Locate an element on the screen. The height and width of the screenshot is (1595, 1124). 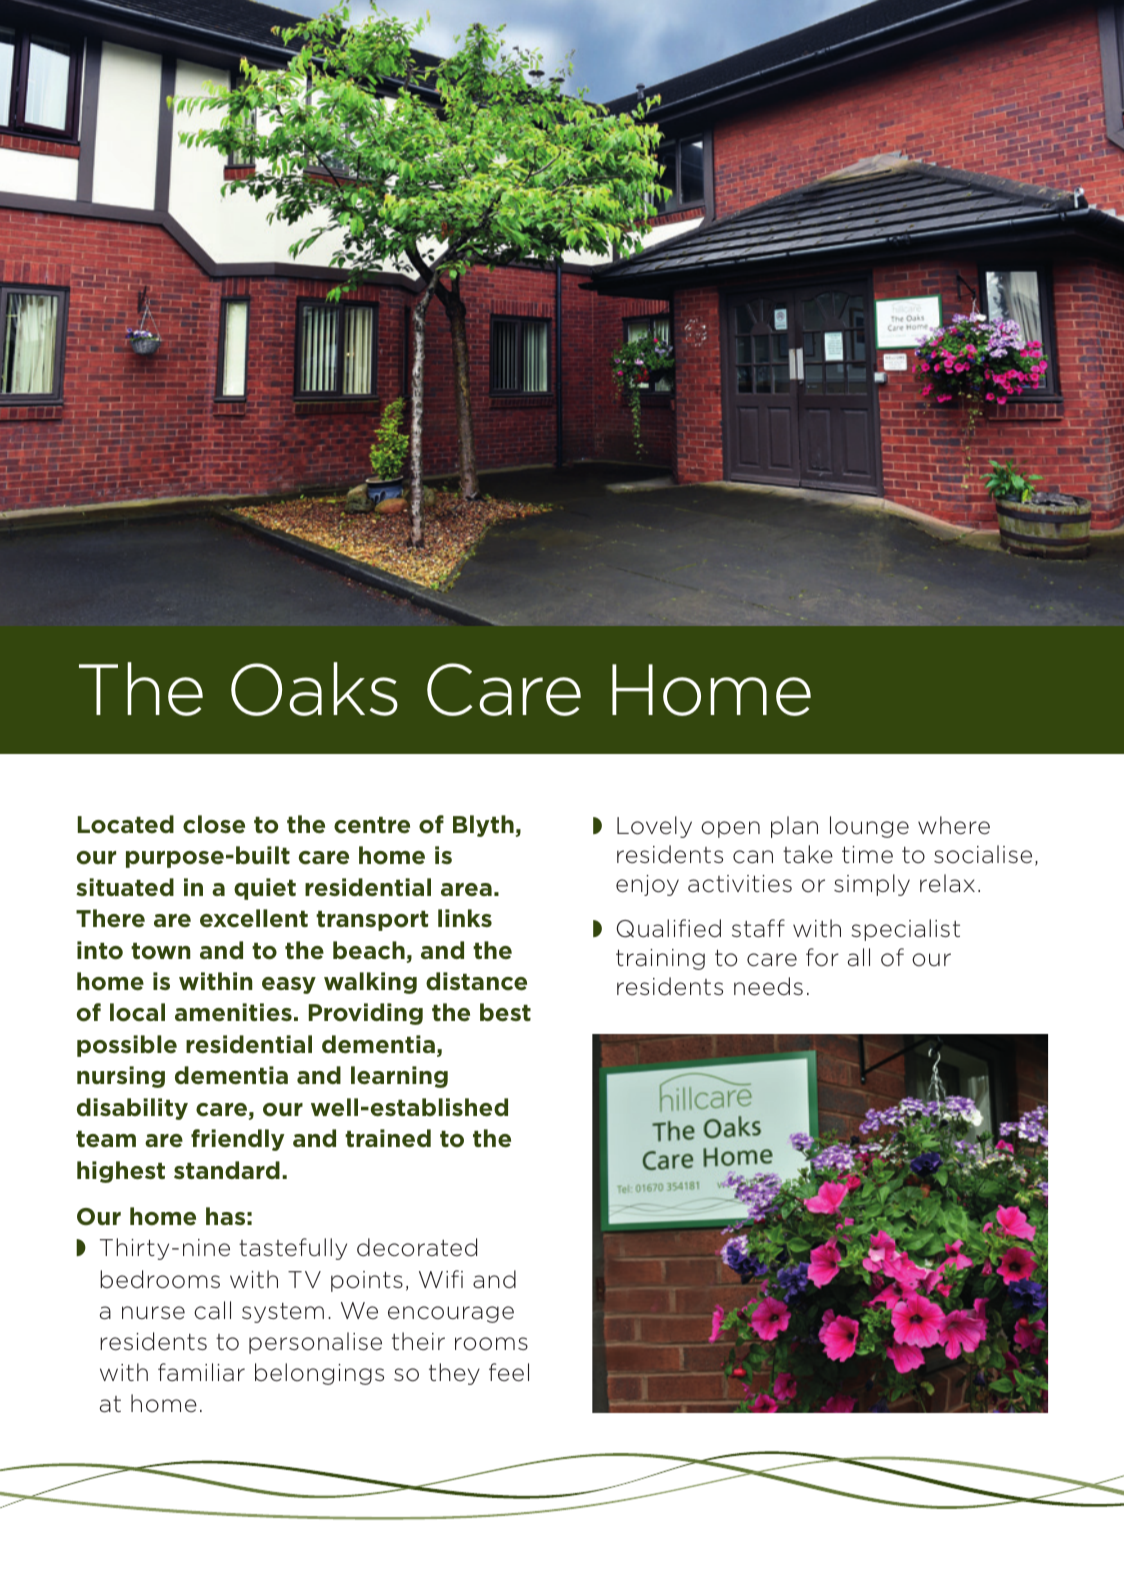
familiar is located at coordinates (201, 1372).
